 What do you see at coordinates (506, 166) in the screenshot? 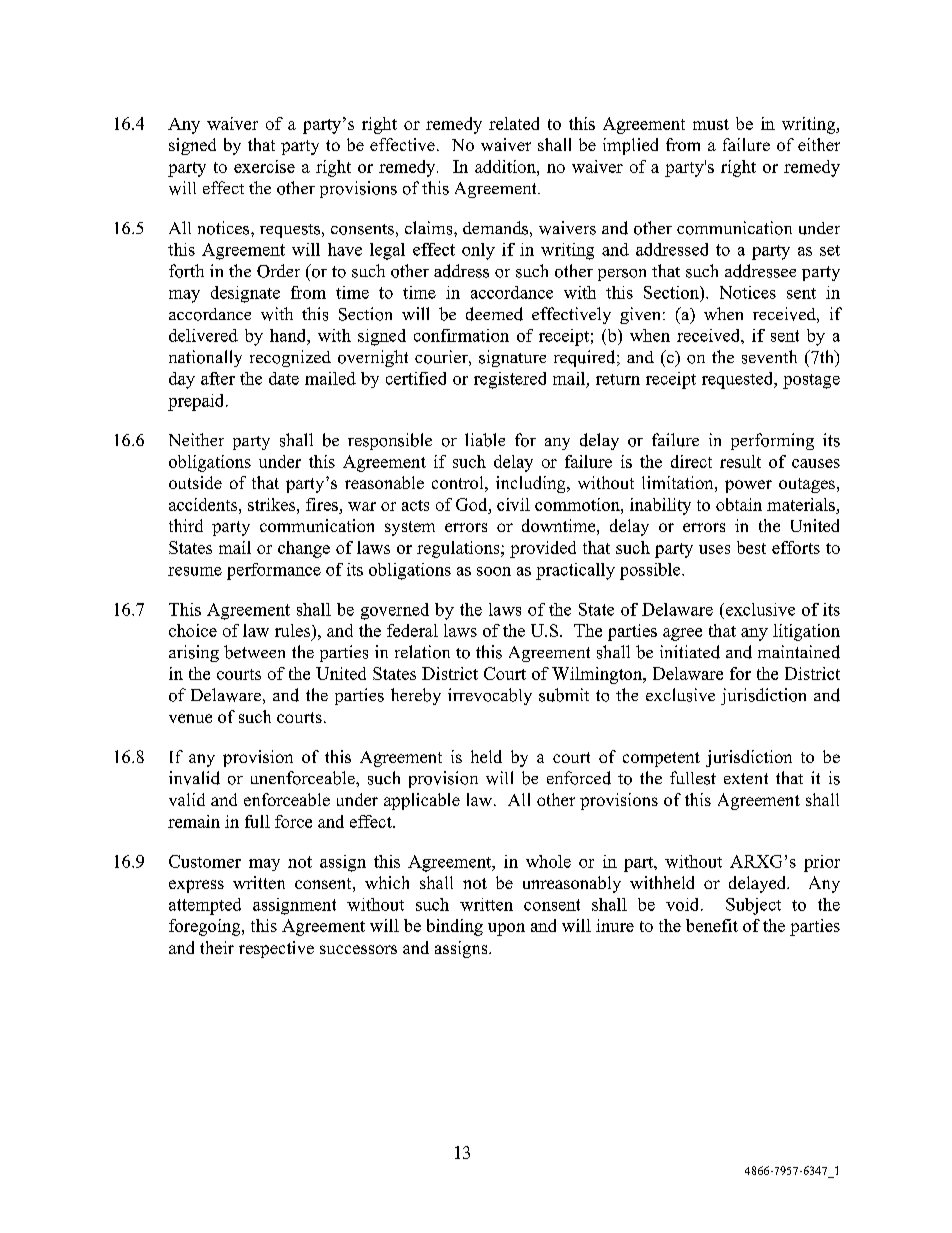
I see `addition` at bounding box center [506, 166].
